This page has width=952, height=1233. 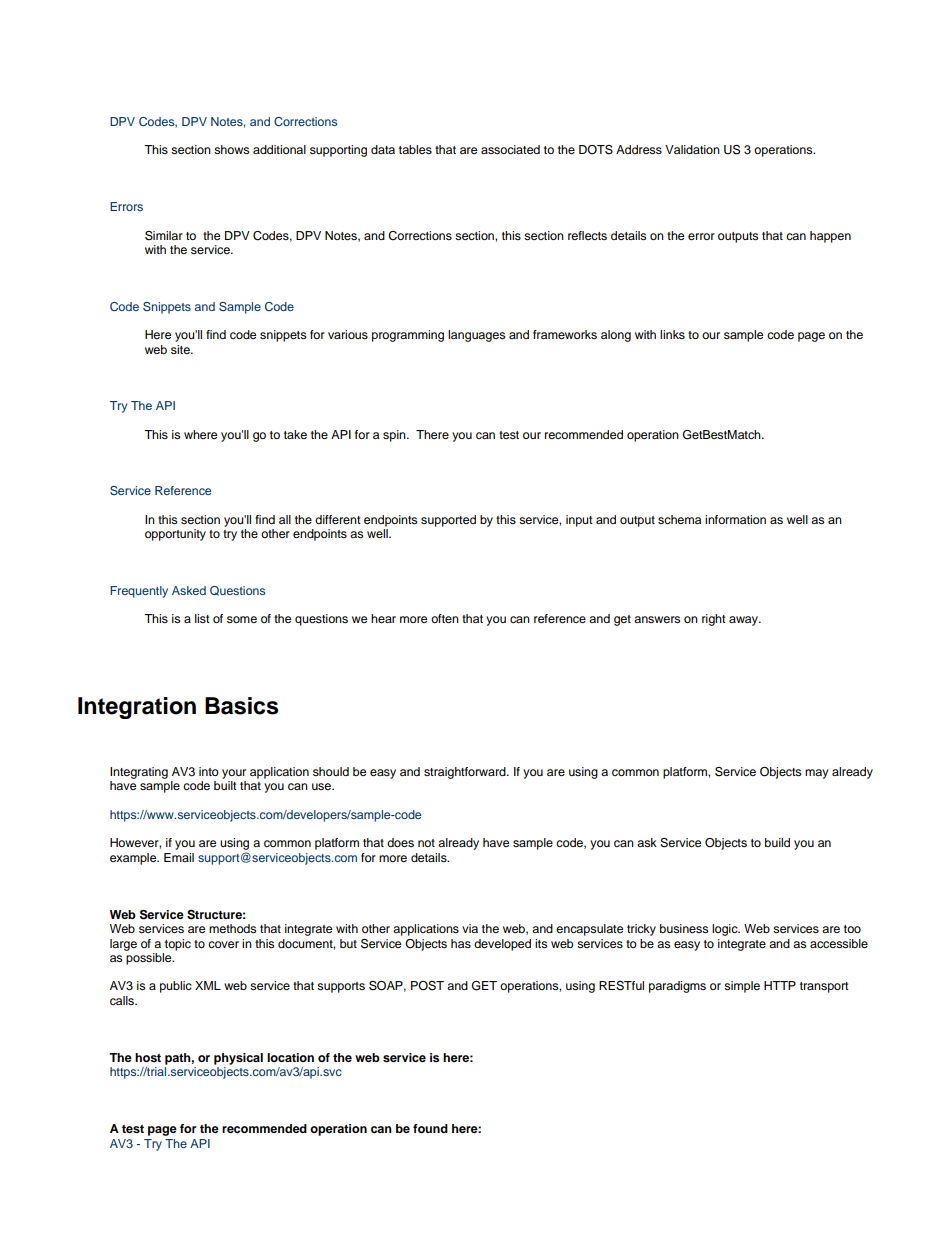 What do you see at coordinates (735, 519) in the page?
I see `information` at bounding box center [735, 519].
